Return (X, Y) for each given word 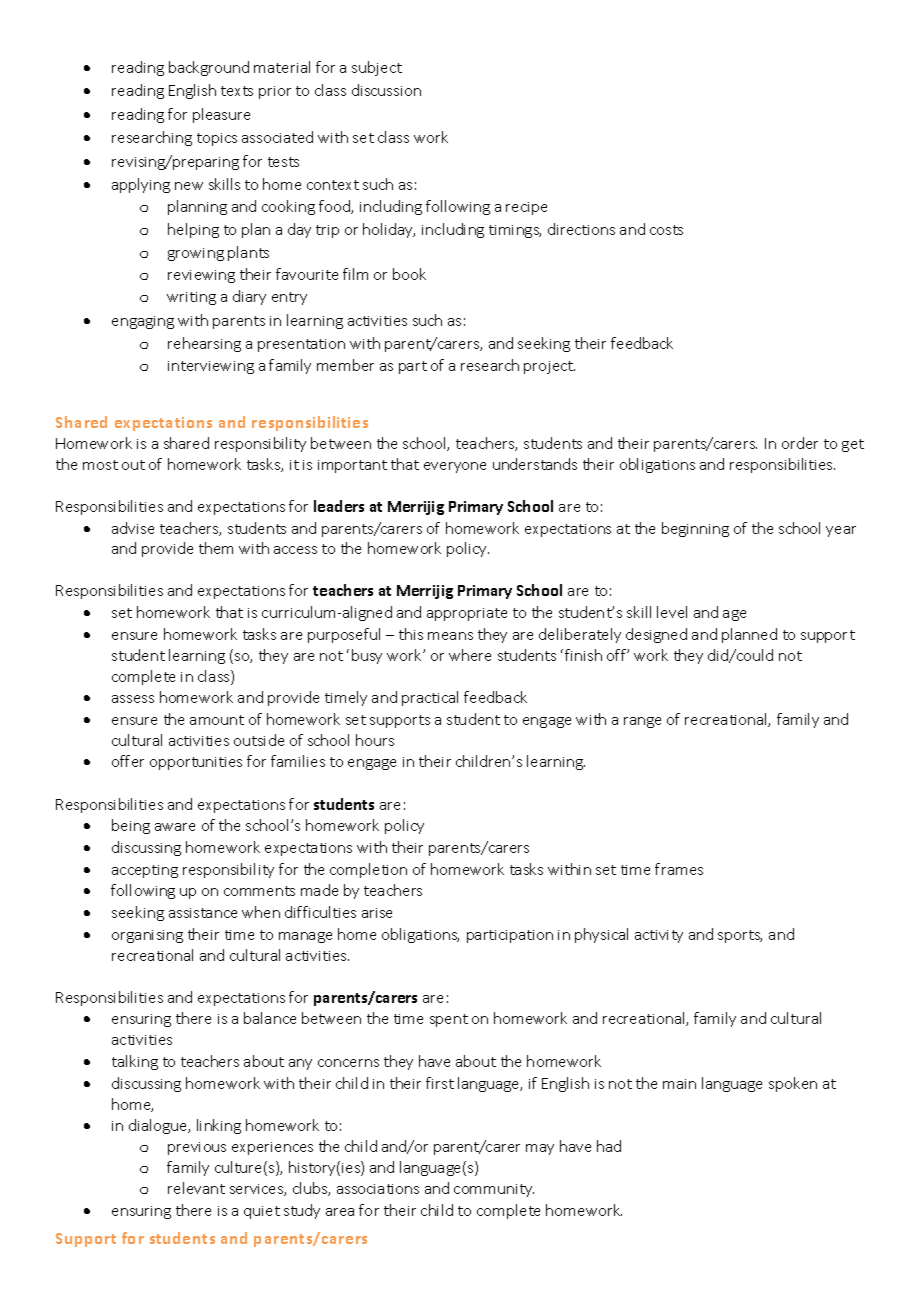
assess (133, 699)
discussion (386, 90)
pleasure (221, 115)
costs (666, 230)
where (470, 655)
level (672, 612)
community (494, 1190)
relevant (196, 1188)
